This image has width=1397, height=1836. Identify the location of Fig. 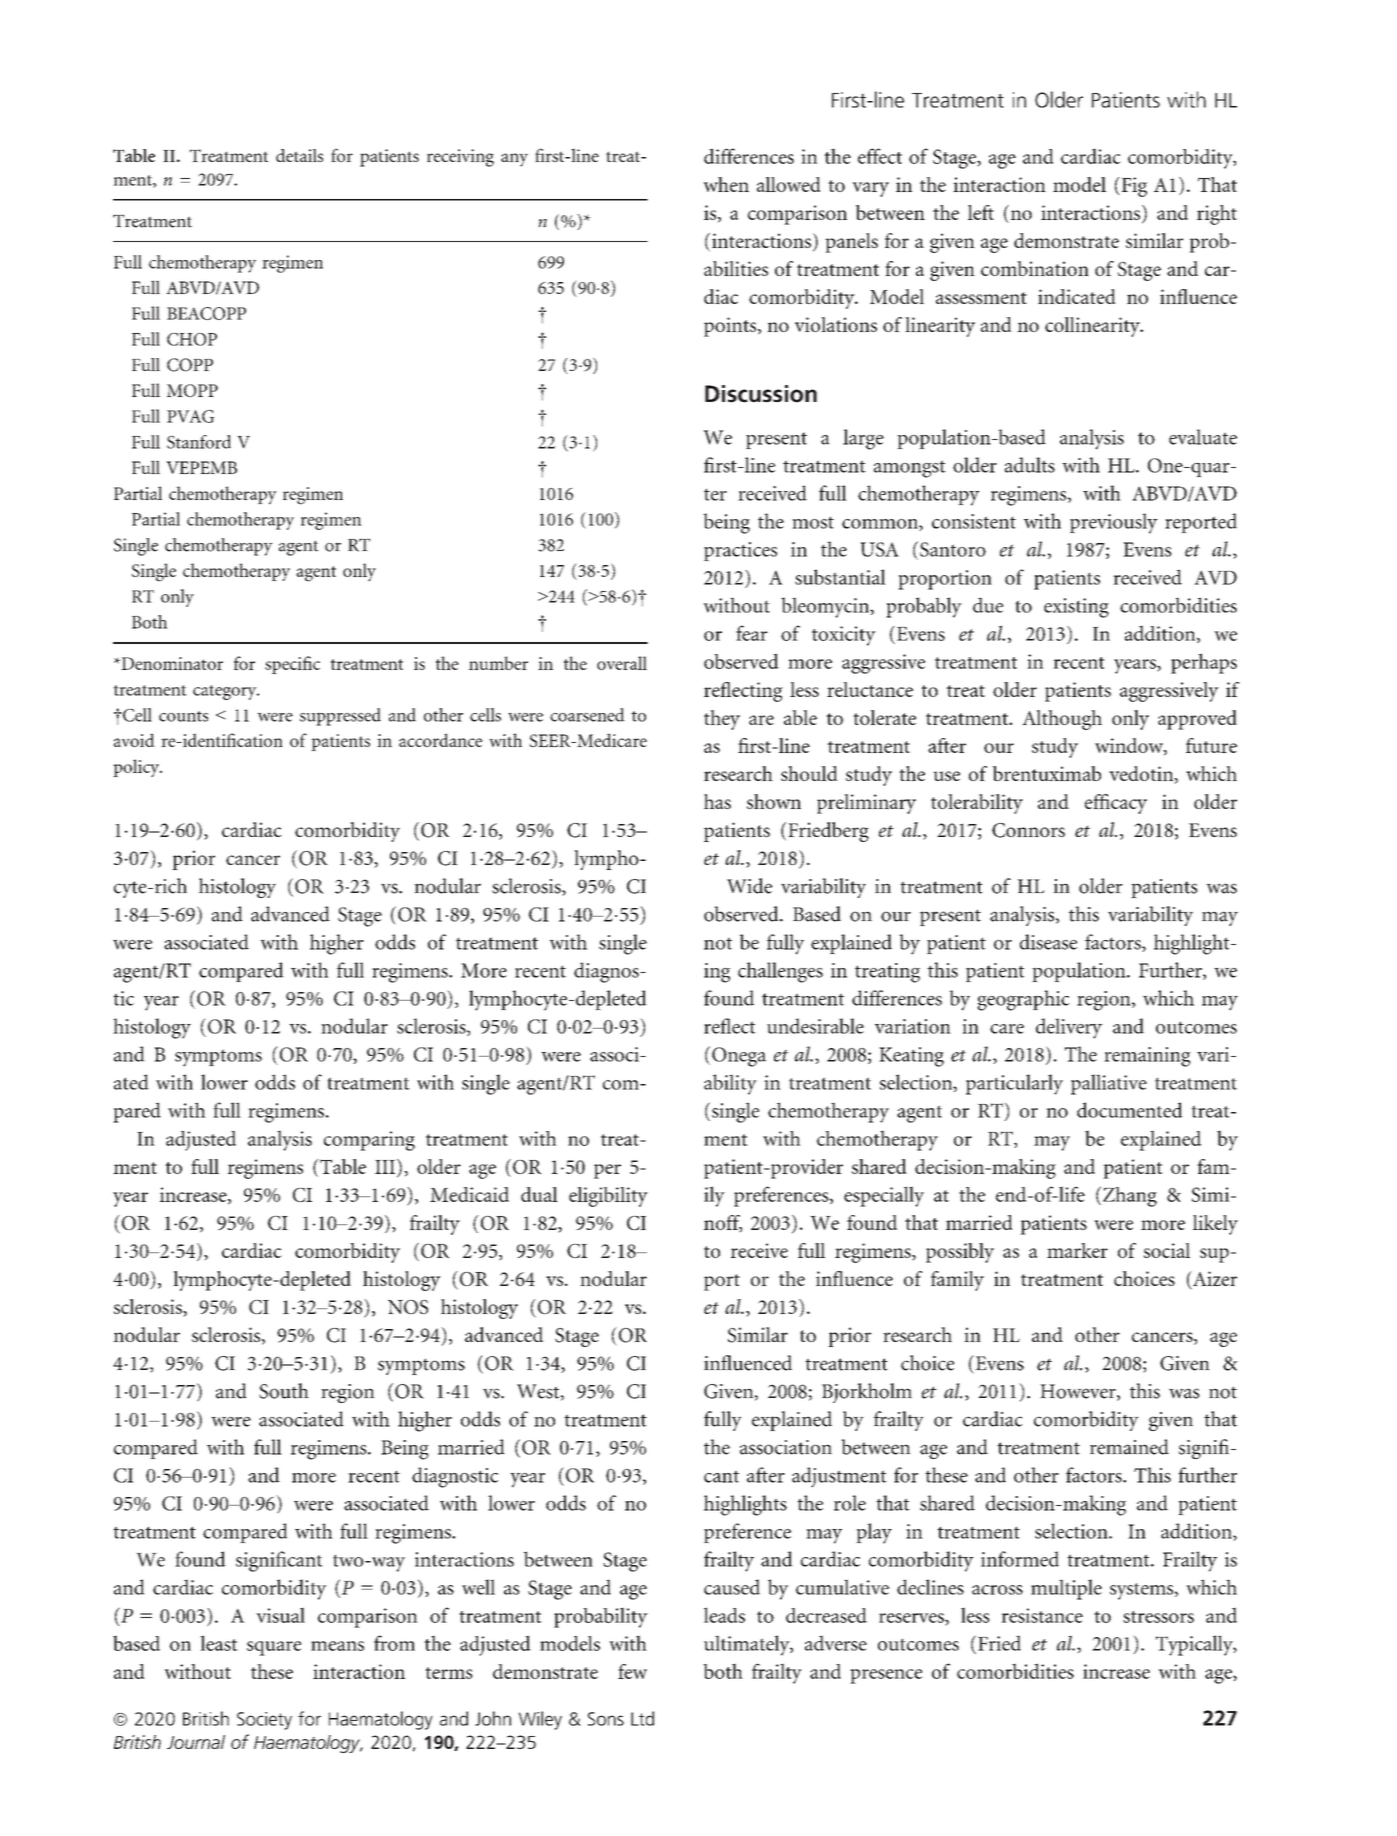
(1133, 187).
